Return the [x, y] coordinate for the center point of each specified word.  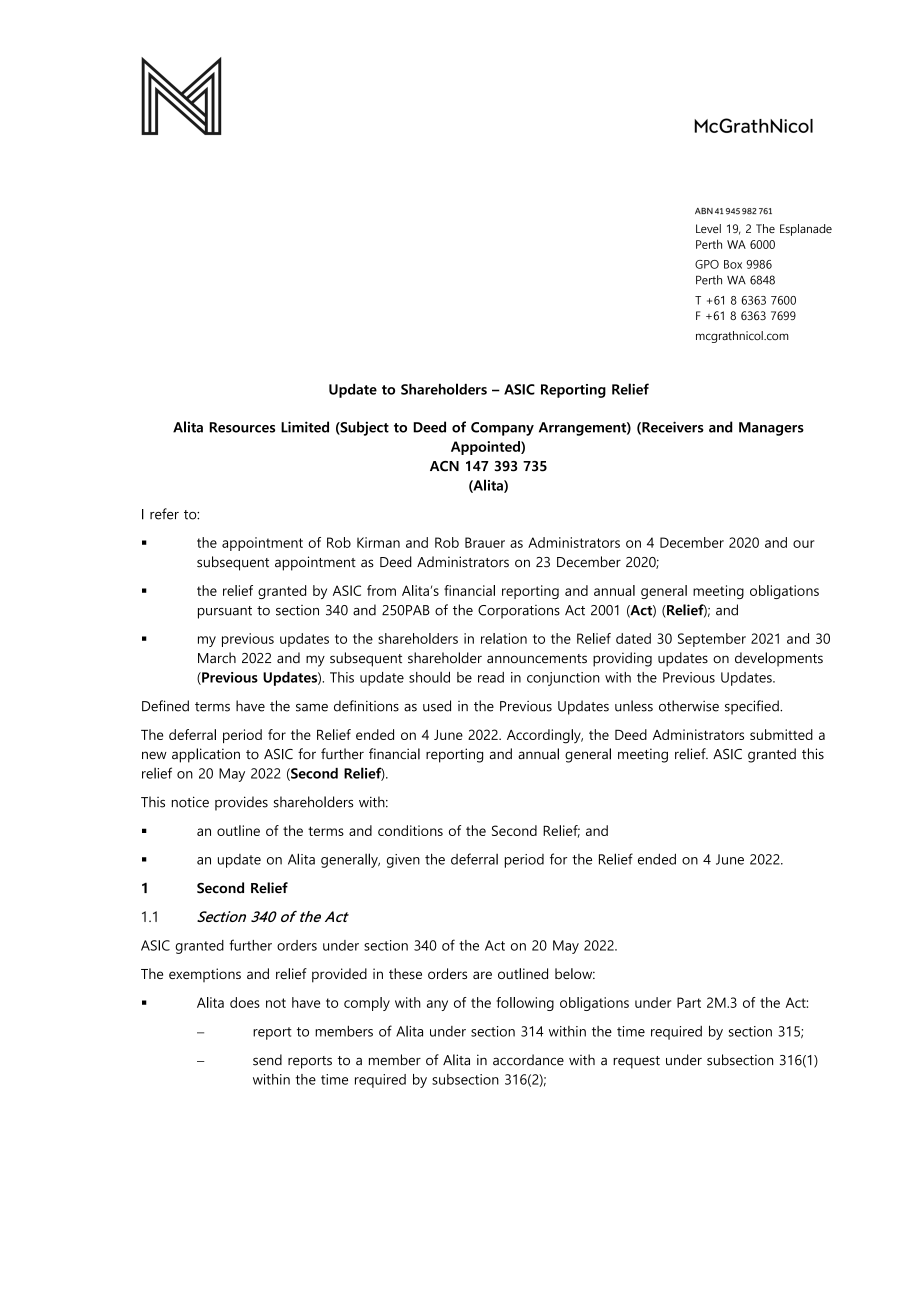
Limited [305, 427]
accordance [528, 1060]
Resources [242, 427]
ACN [444, 466]
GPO [707, 264]
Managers [771, 429]
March [217, 658]
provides [241, 803]
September [712, 640]
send [267, 1060]
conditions [410, 830]
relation [504, 638]
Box [733, 264]
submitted [781, 734]
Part [689, 1002]
